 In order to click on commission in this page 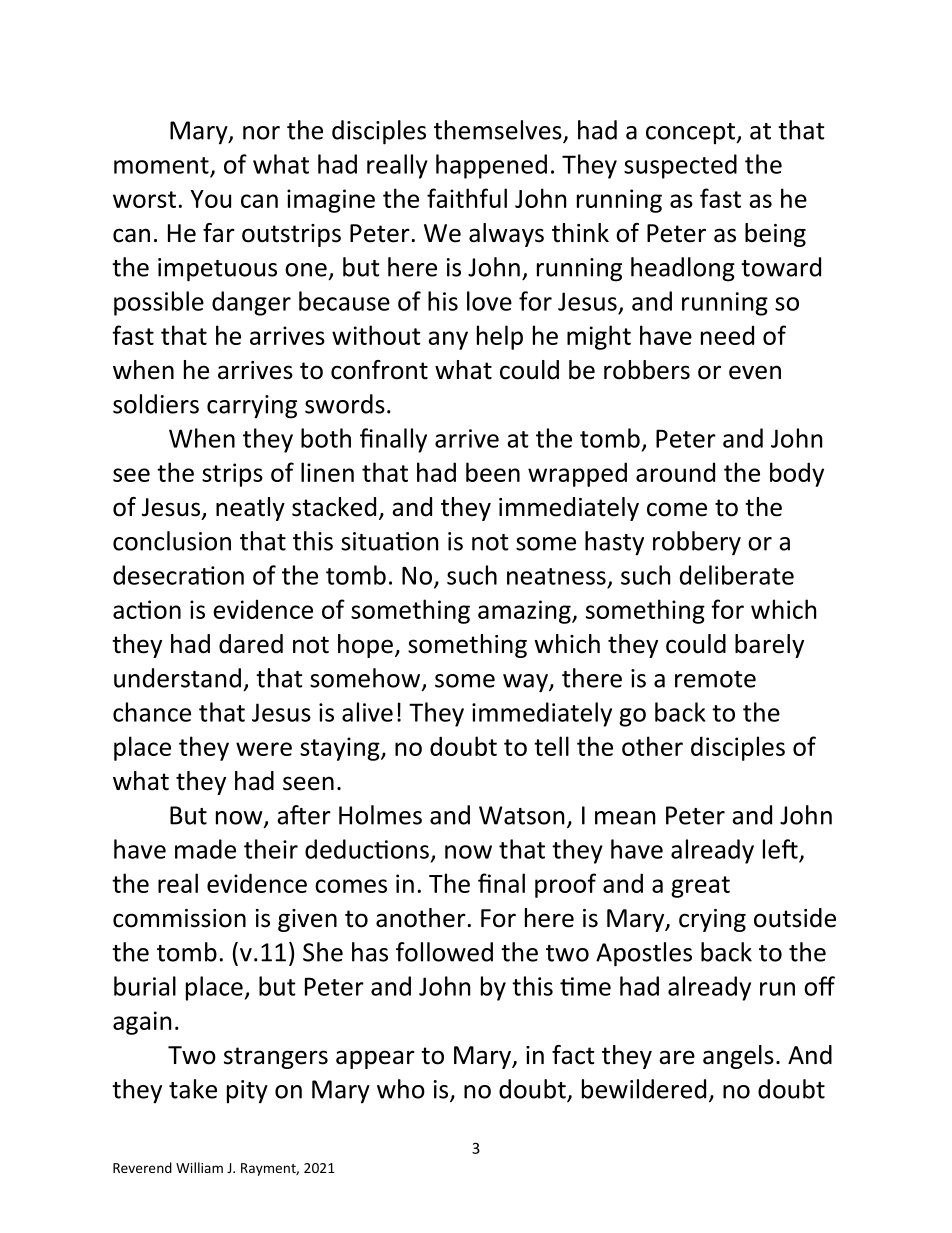, I will do `click(179, 918)`.
